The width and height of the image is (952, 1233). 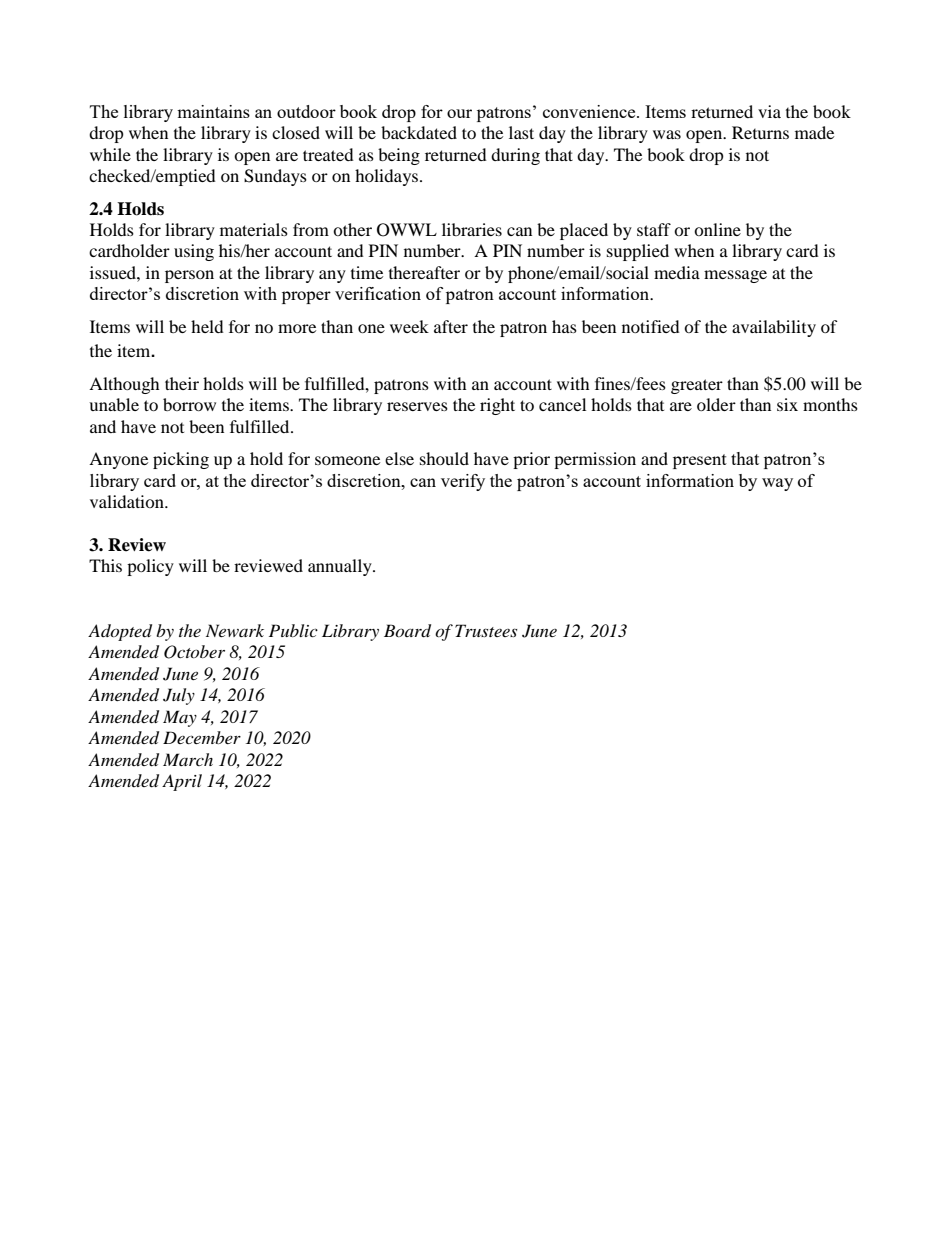 What do you see at coordinates (774, 328) in the image?
I see `availability` at bounding box center [774, 328].
